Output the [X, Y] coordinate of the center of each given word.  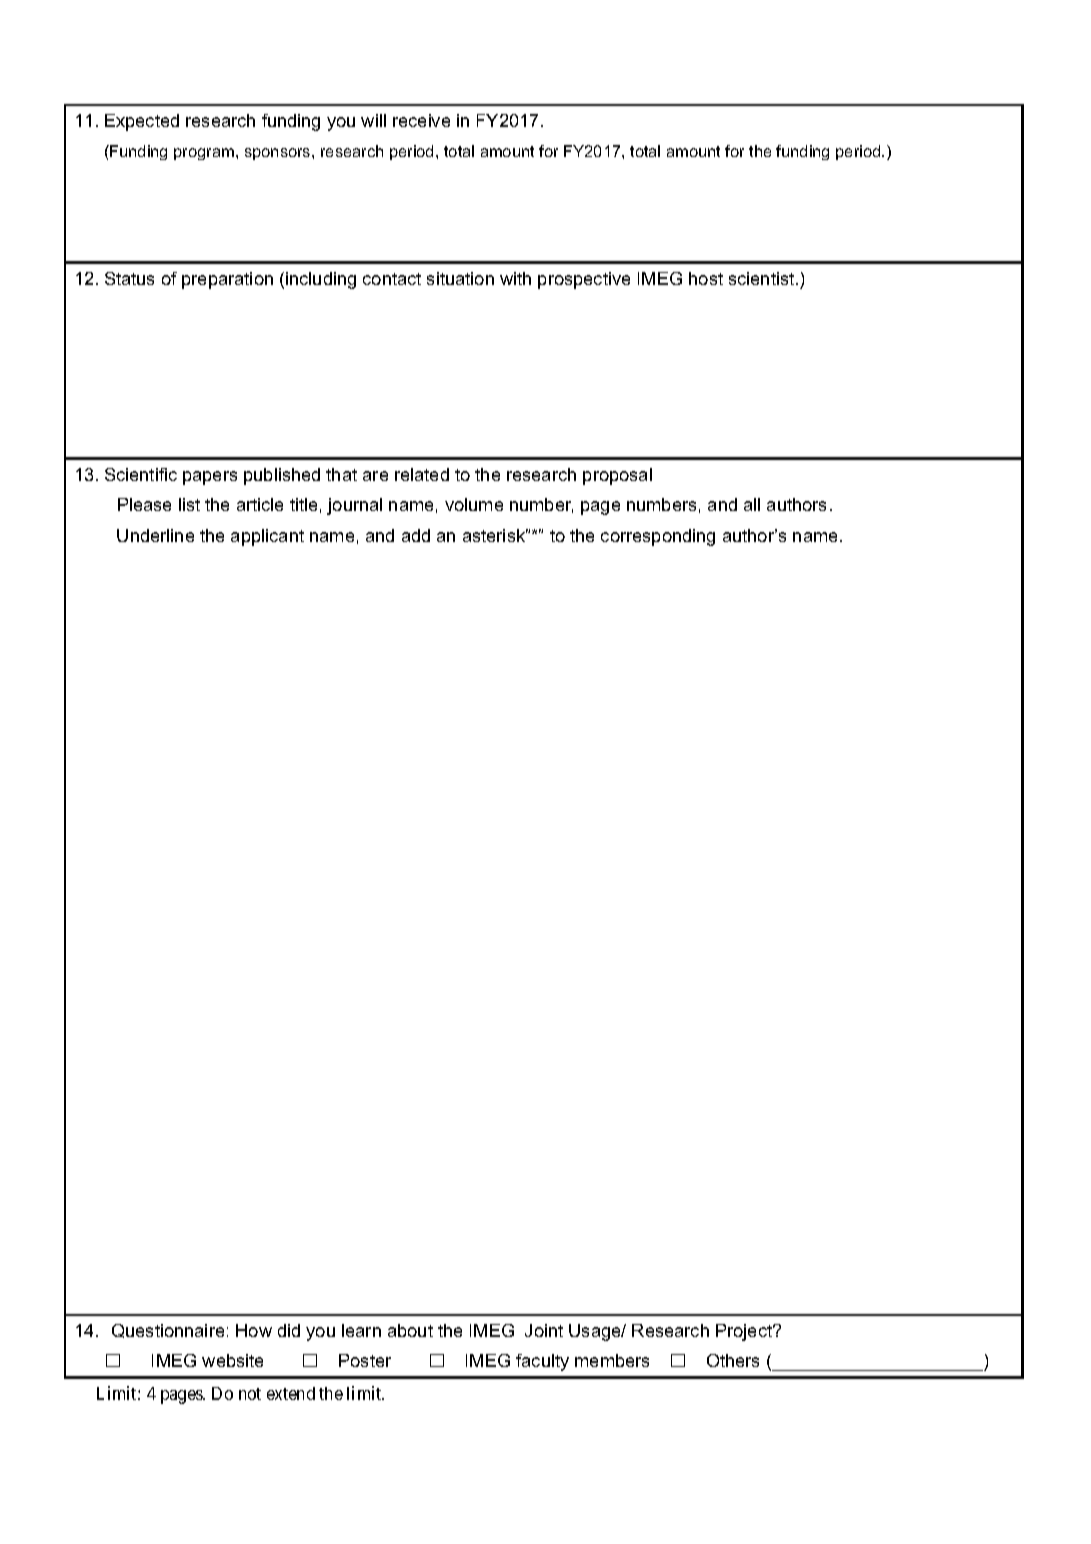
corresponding [658, 537]
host [706, 278]
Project [745, 1332]
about [410, 1330]
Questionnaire [168, 1331]
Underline [155, 535]
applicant [267, 537]
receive [421, 120]
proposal [617, 476]
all [752, 504]
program [205, 154]
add [416, 535]
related [422, 474]
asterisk [495, 535]
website [232, 1360]
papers [210, 478]
